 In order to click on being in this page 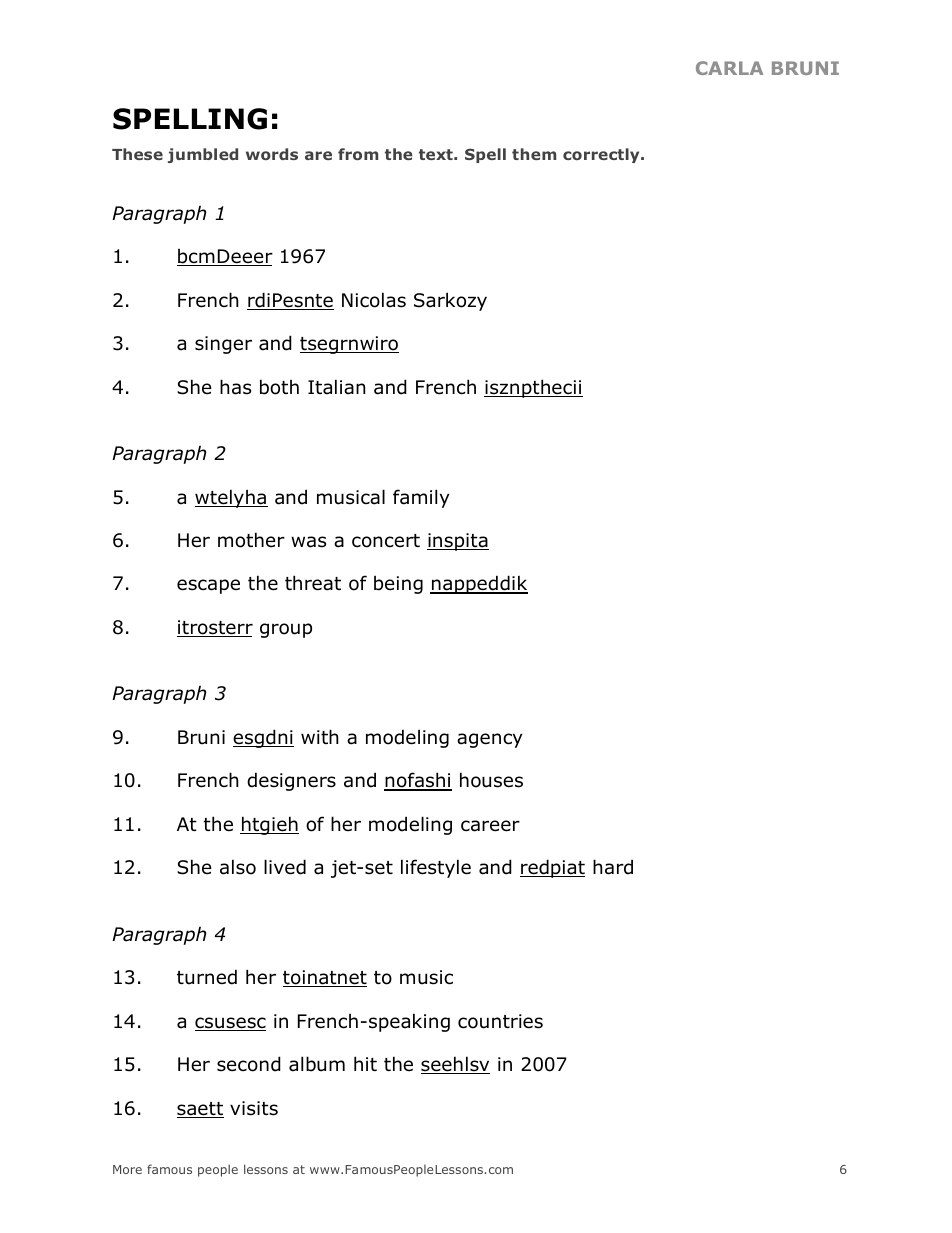, I will do `click(398, 585)`.
